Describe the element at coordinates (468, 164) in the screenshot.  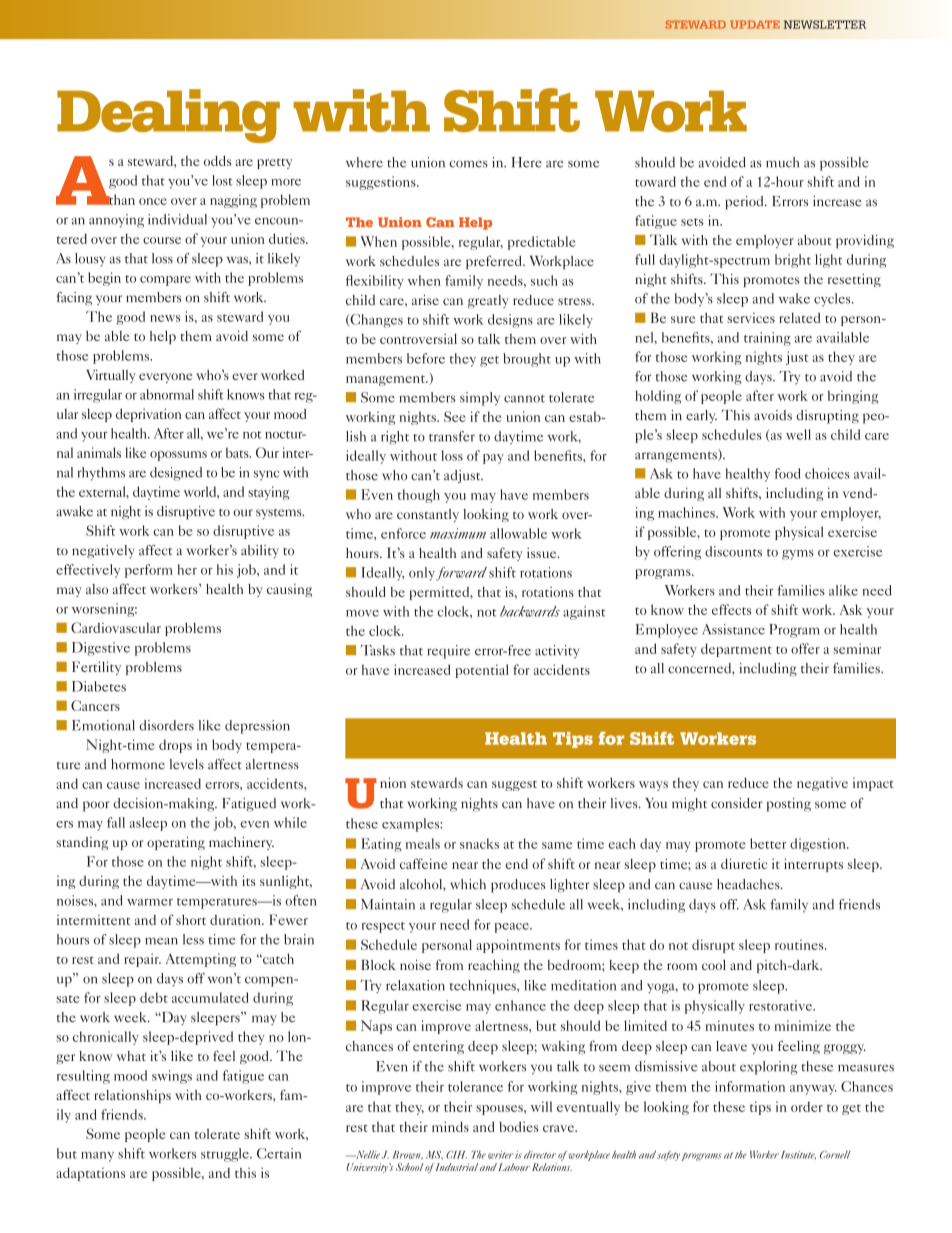
I see `comes` at that location.
